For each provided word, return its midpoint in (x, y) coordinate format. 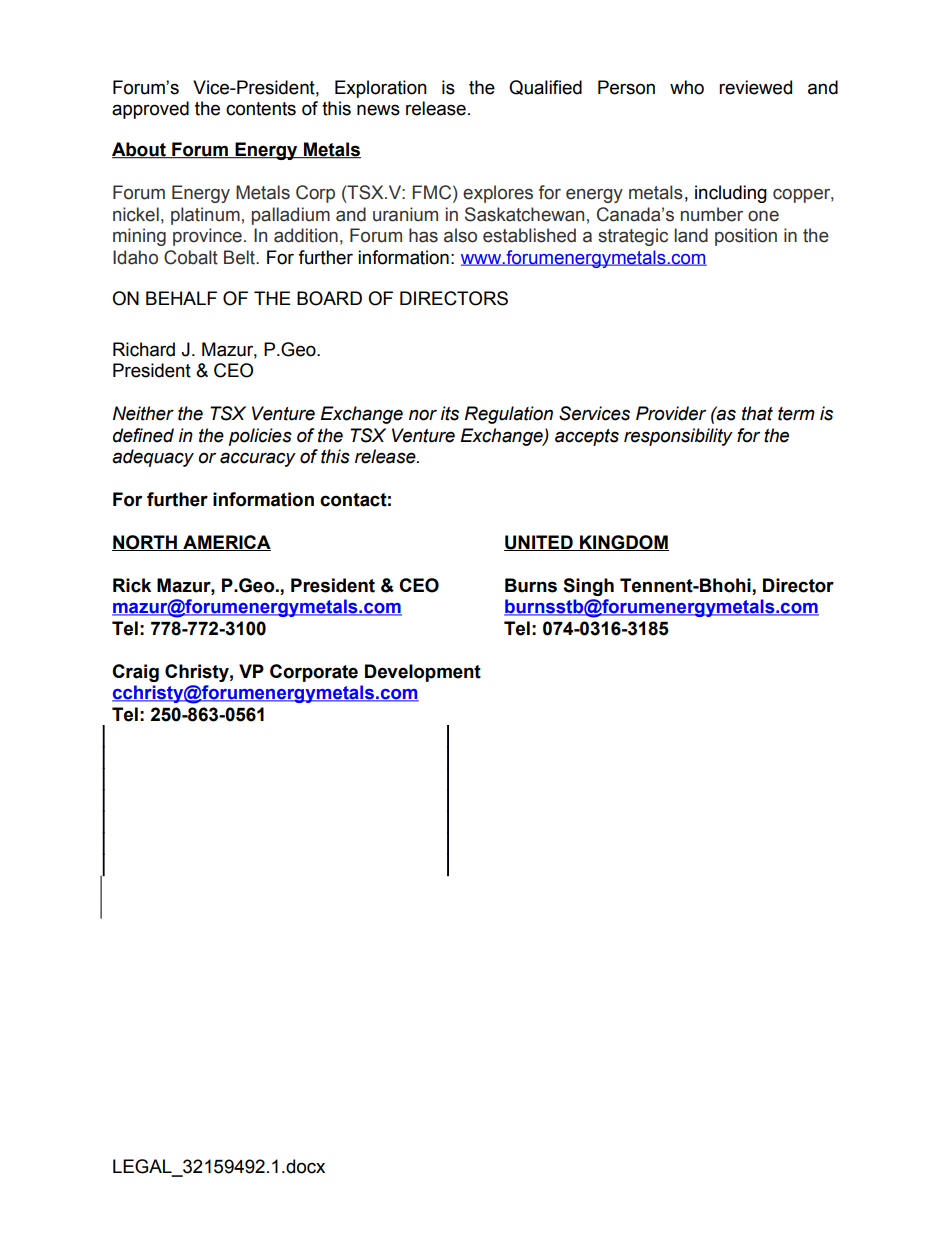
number (712, 214)
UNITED (539, 543)
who (687, 87)
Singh (588, 587)
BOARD (329, 298)
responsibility (678, 437)
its (450, 413)
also (460, 235)
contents (261, 109)
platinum (205, 216)
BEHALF (181, 298)
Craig (135, 673)
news (378, 110)
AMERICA (226, 543)
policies (260, 437)
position (746, 237)
